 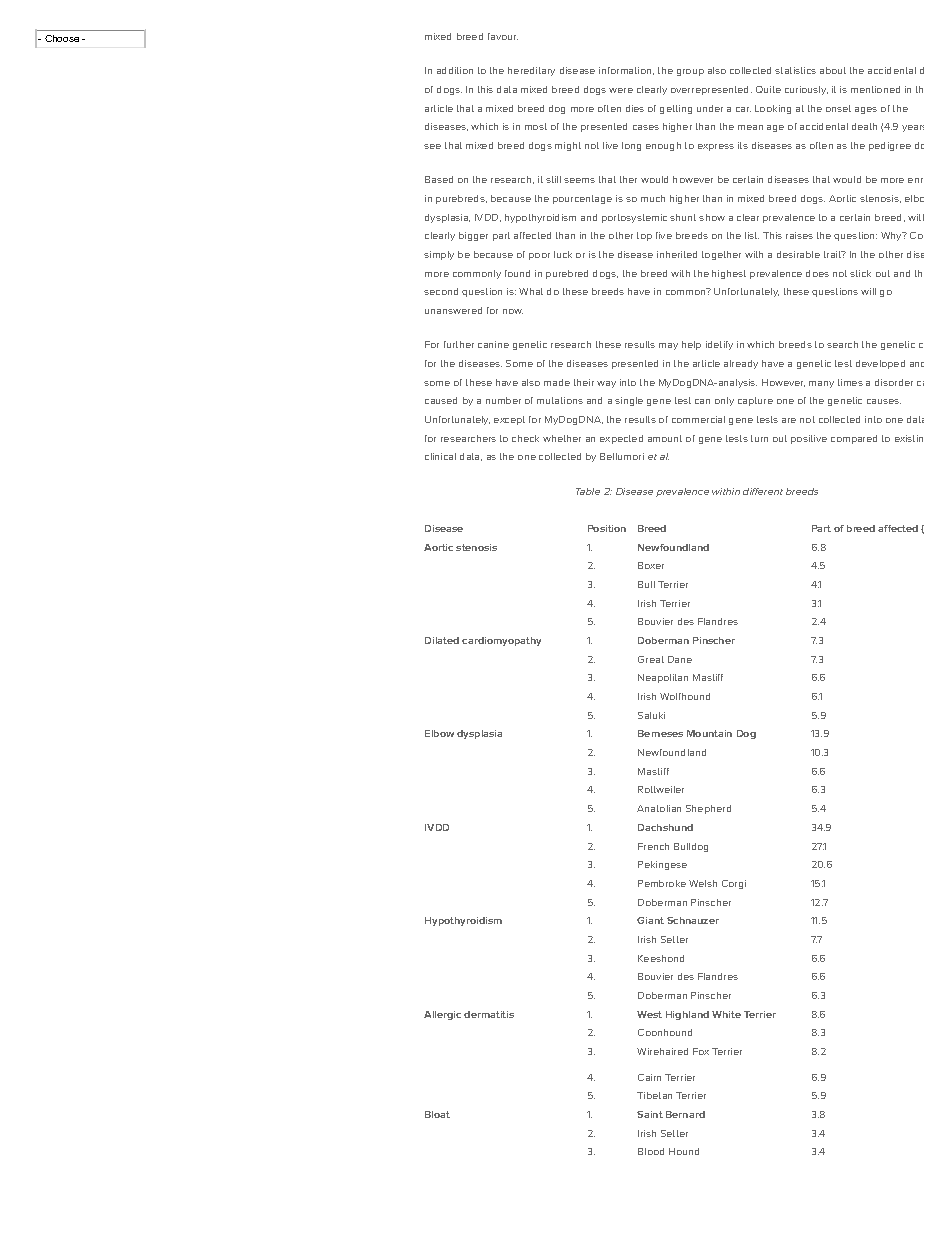 What do you see at coordinates (455, 70) in the image?
I see `addition` at bounding box center [455, 70].
